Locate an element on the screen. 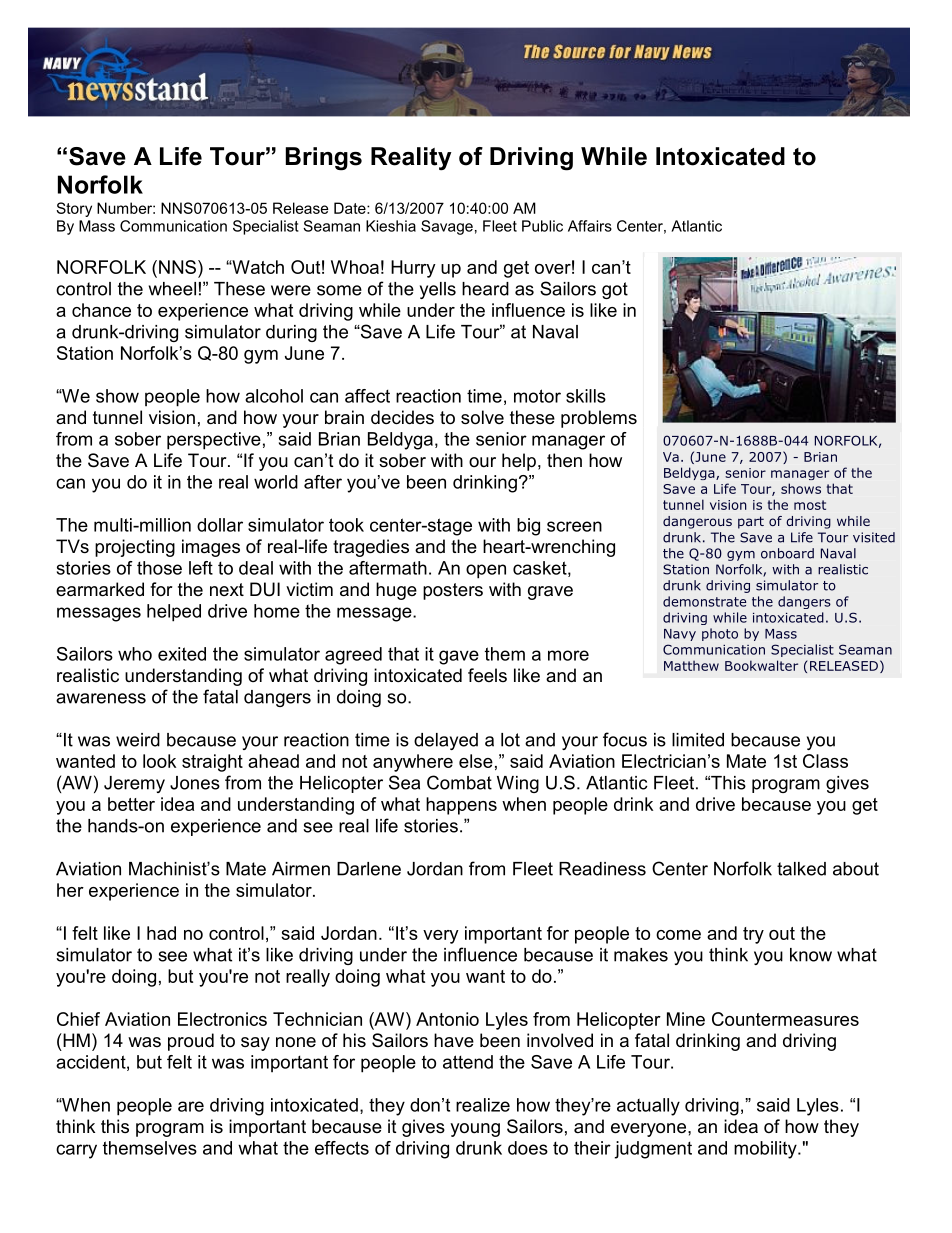 Image resolution: width=952 pixels, height=1233 pixels. photo is located at coordinates (720, 634).
